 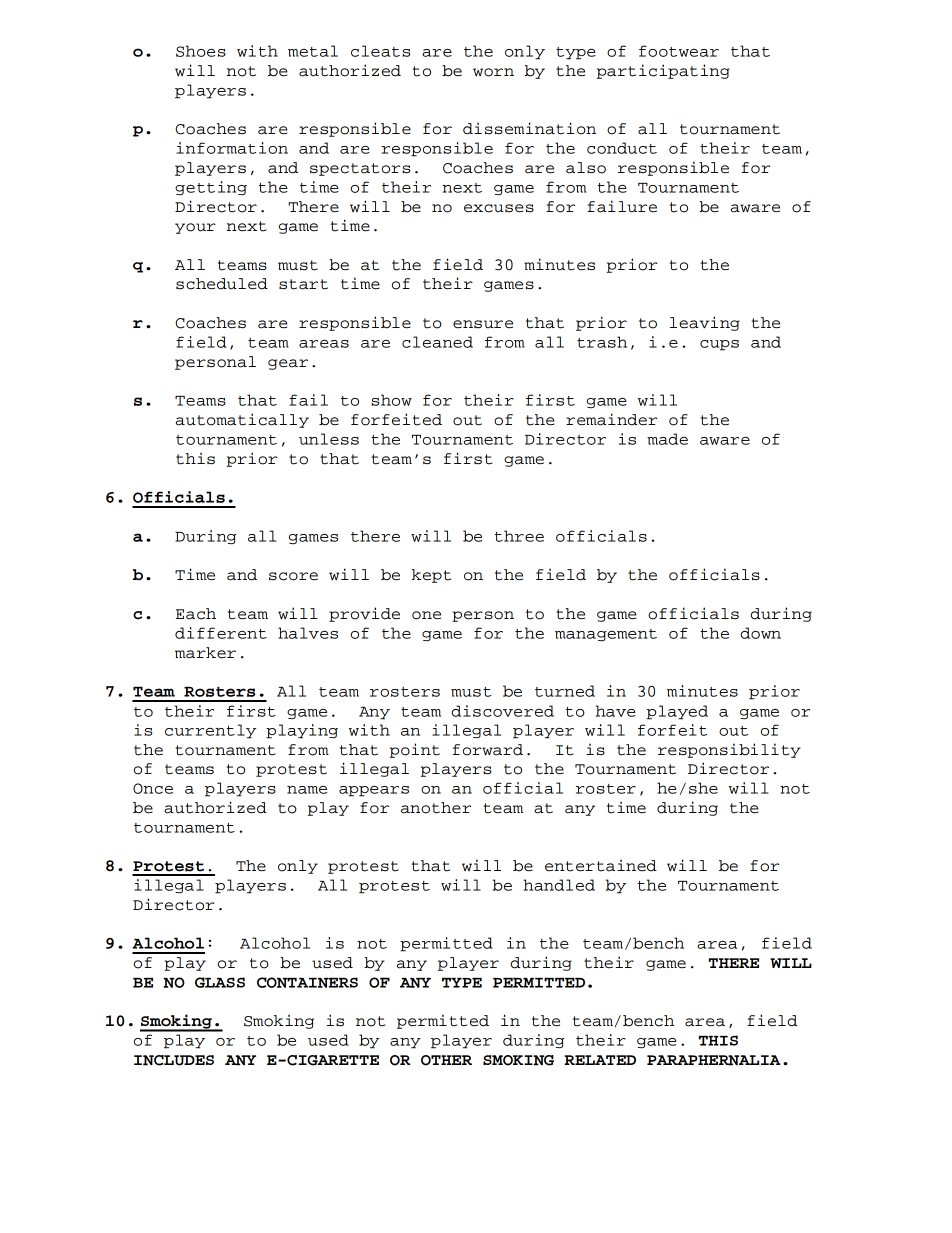 What do you see at coordinates (374, 791) in the screenshot?
I see `appears` at bounding box center [374, 791].
